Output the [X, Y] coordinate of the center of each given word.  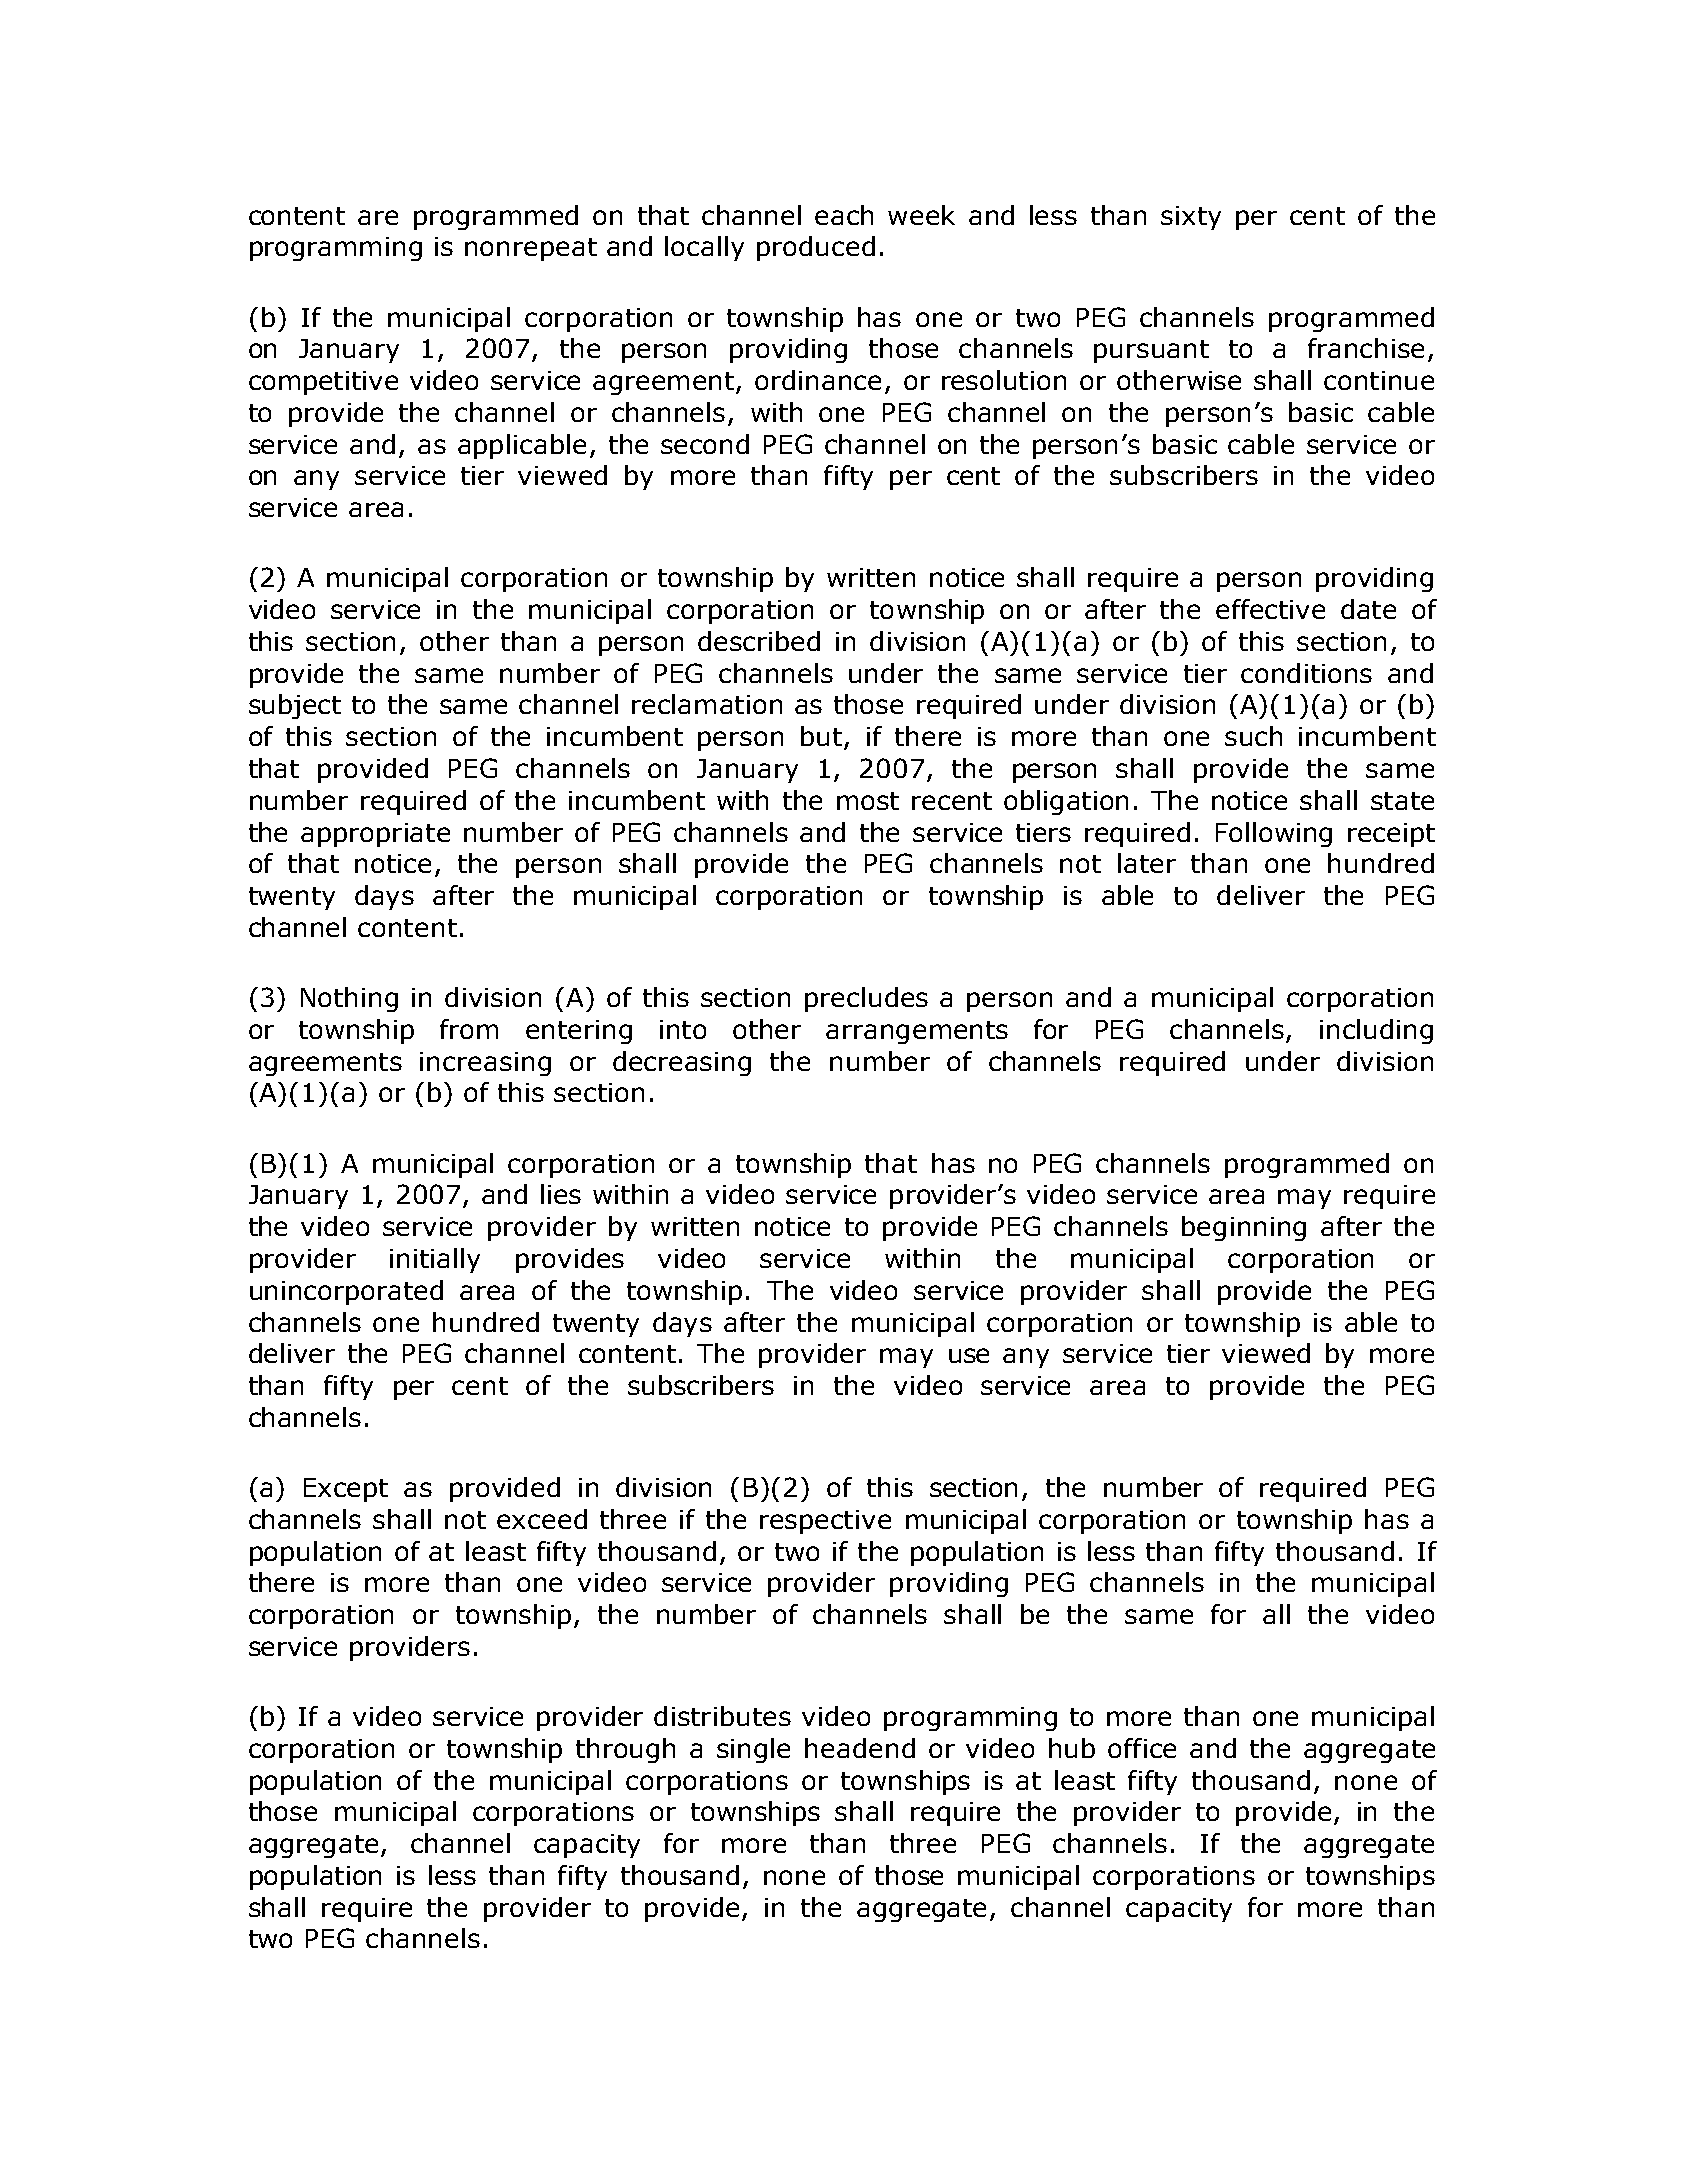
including [1376, 1031]
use [969, 1355]
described [759, 641]
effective [1270, 609]
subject [295, 706]
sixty [1191, 218]
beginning [1244, 1228]
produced [816, 248]
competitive [323, 383]
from [469, 1029]
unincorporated [346, 1292]
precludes [866, 999]
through [625, 1750]
